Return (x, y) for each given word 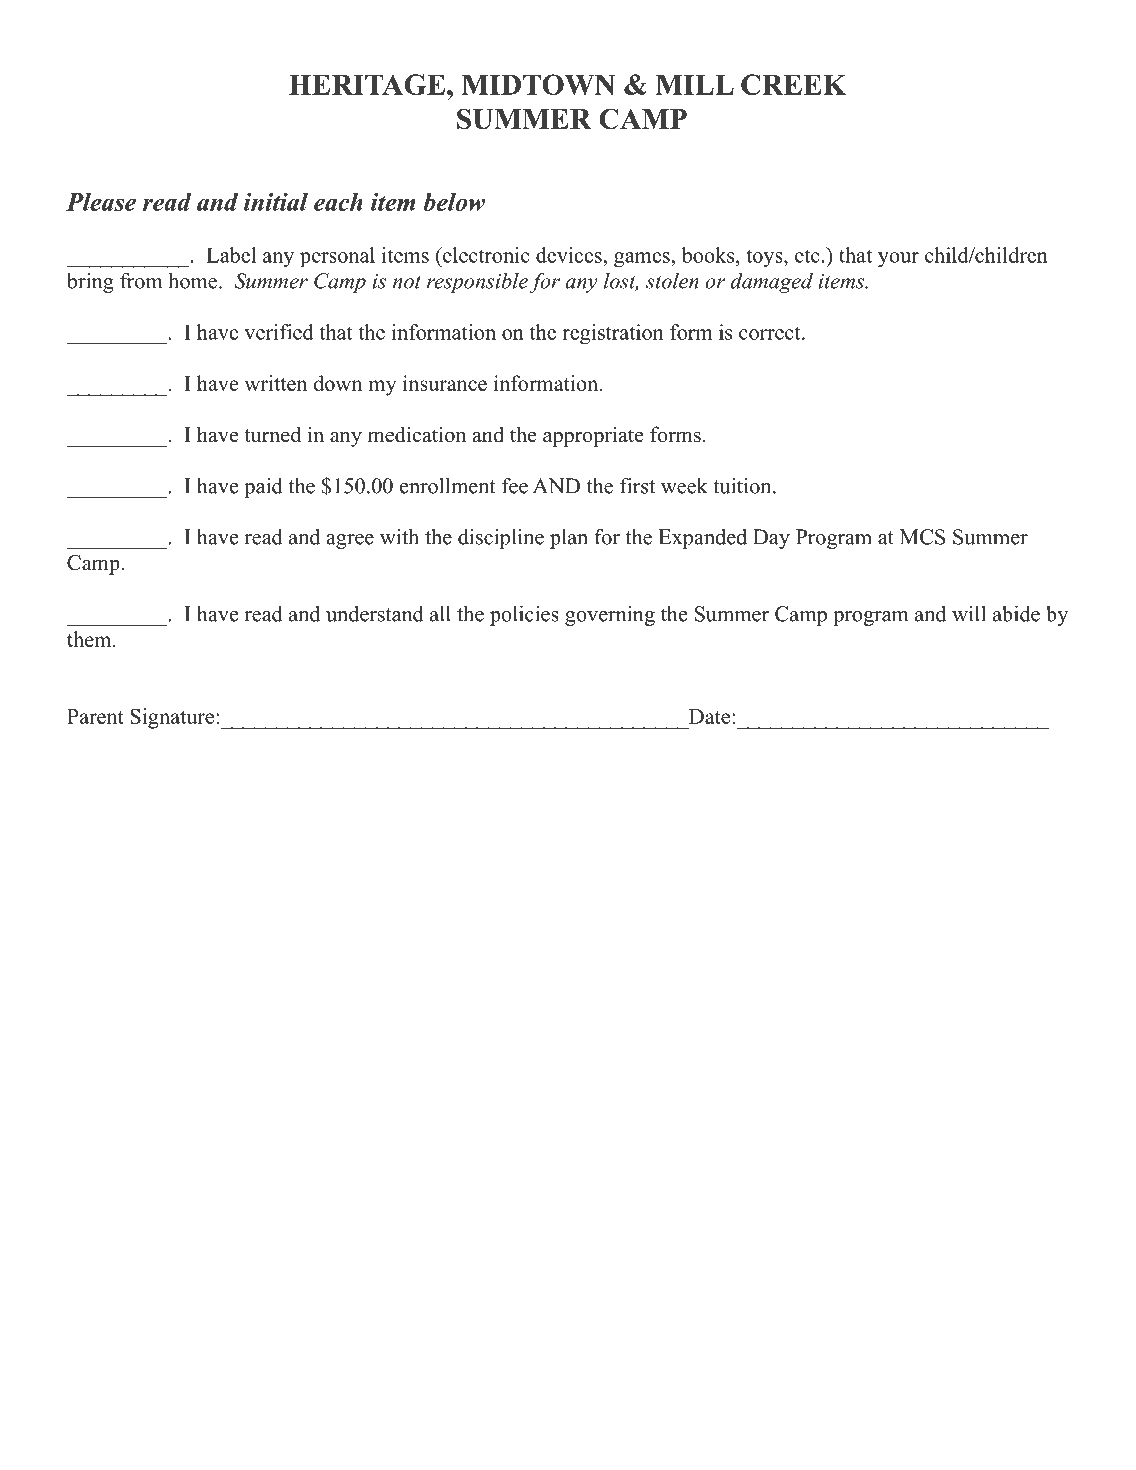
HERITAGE (367, 84)
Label (231, 255)
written (276, 383)
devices (570, 255)
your (898, 260)
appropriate (593, 436)
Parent (95, 716)
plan (569, 539)
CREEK (793, 84)
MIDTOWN (538, 84)
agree (350, 541)
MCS (922, 537)
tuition (743, 486)
